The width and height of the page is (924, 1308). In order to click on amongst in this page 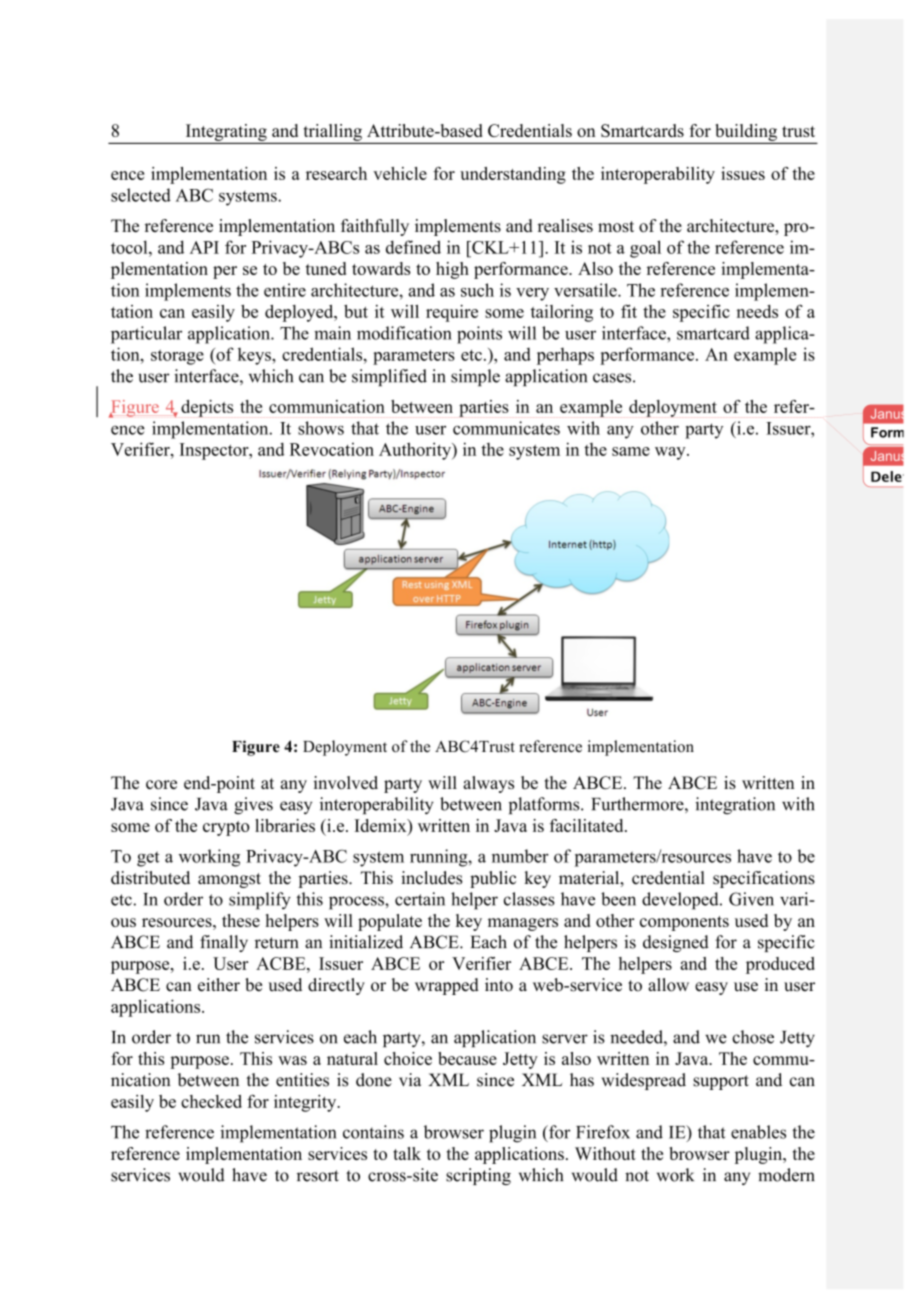, I will do `click(229, 880)`.
